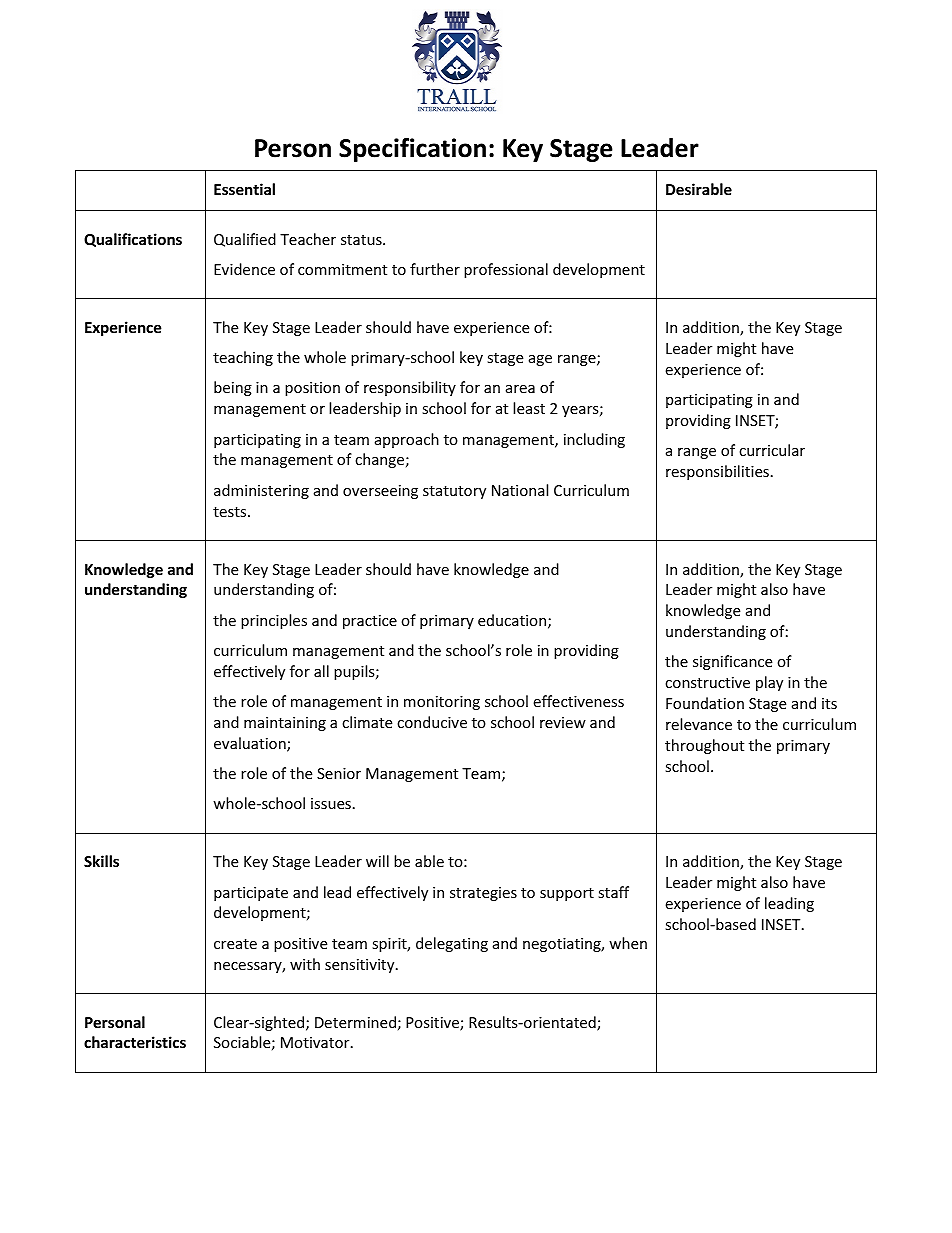 This page has height=1233, width=952. What do you see at coordinates (244, 189) in the page?
I see `Essential` at bounding box center [244, 189].
